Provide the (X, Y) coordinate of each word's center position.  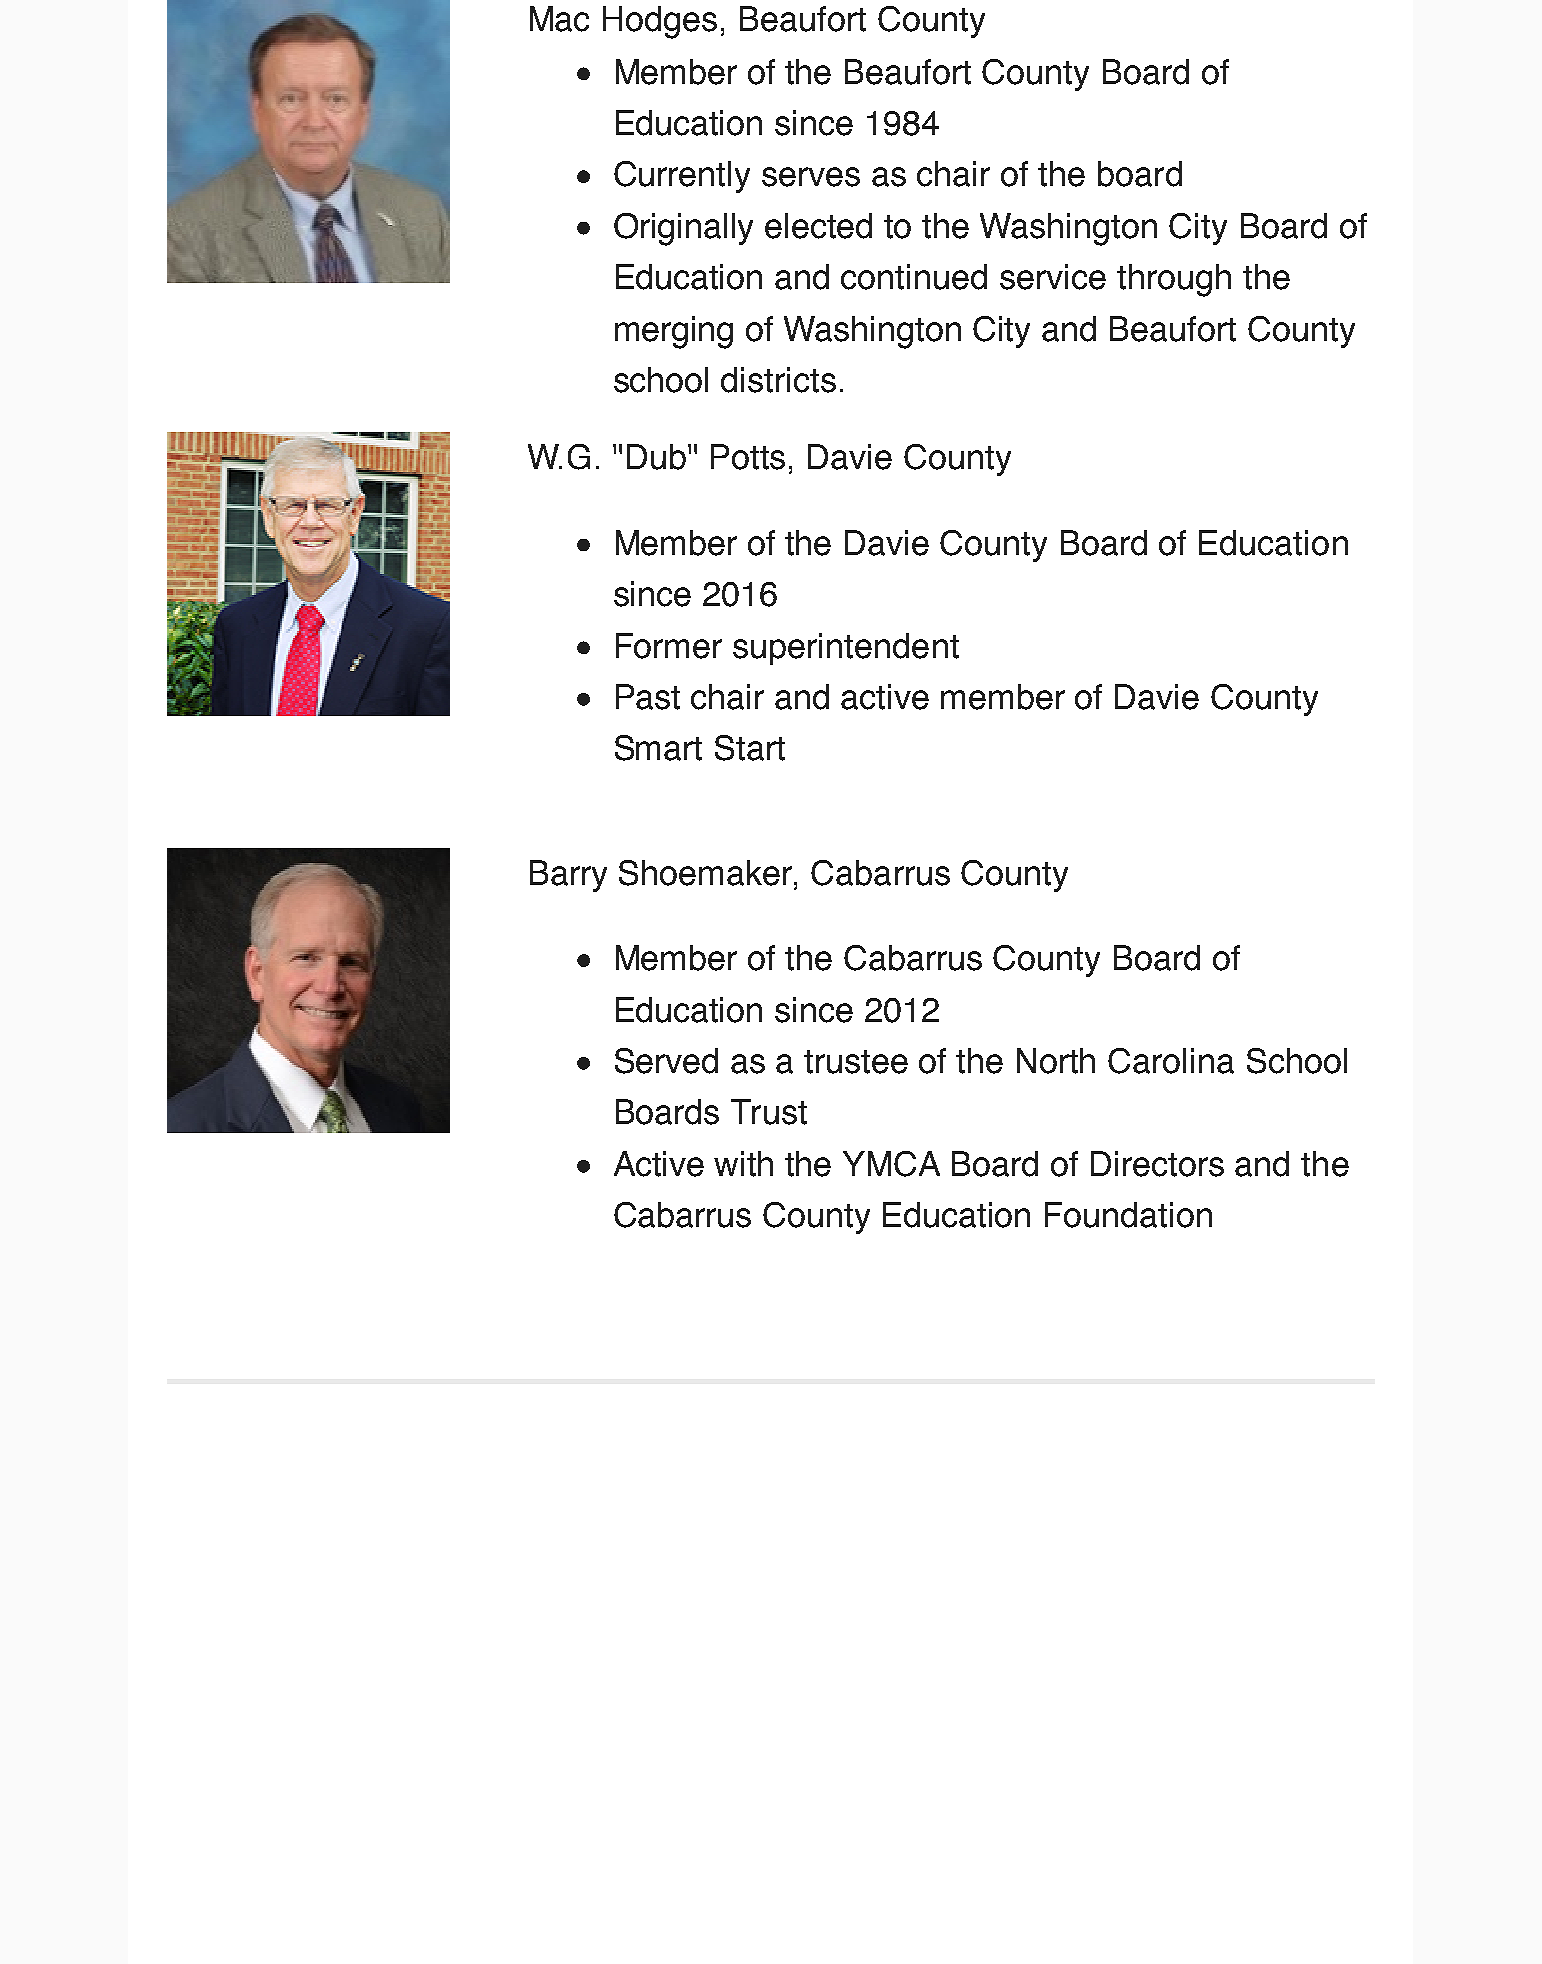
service (1053, 277)
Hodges (660, 22)
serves (811, 177)
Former (669, 646)
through (1174, 280)
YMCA (891, 1164)
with (743, 1164)
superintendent (846, 649)
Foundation (1128, 1215)
